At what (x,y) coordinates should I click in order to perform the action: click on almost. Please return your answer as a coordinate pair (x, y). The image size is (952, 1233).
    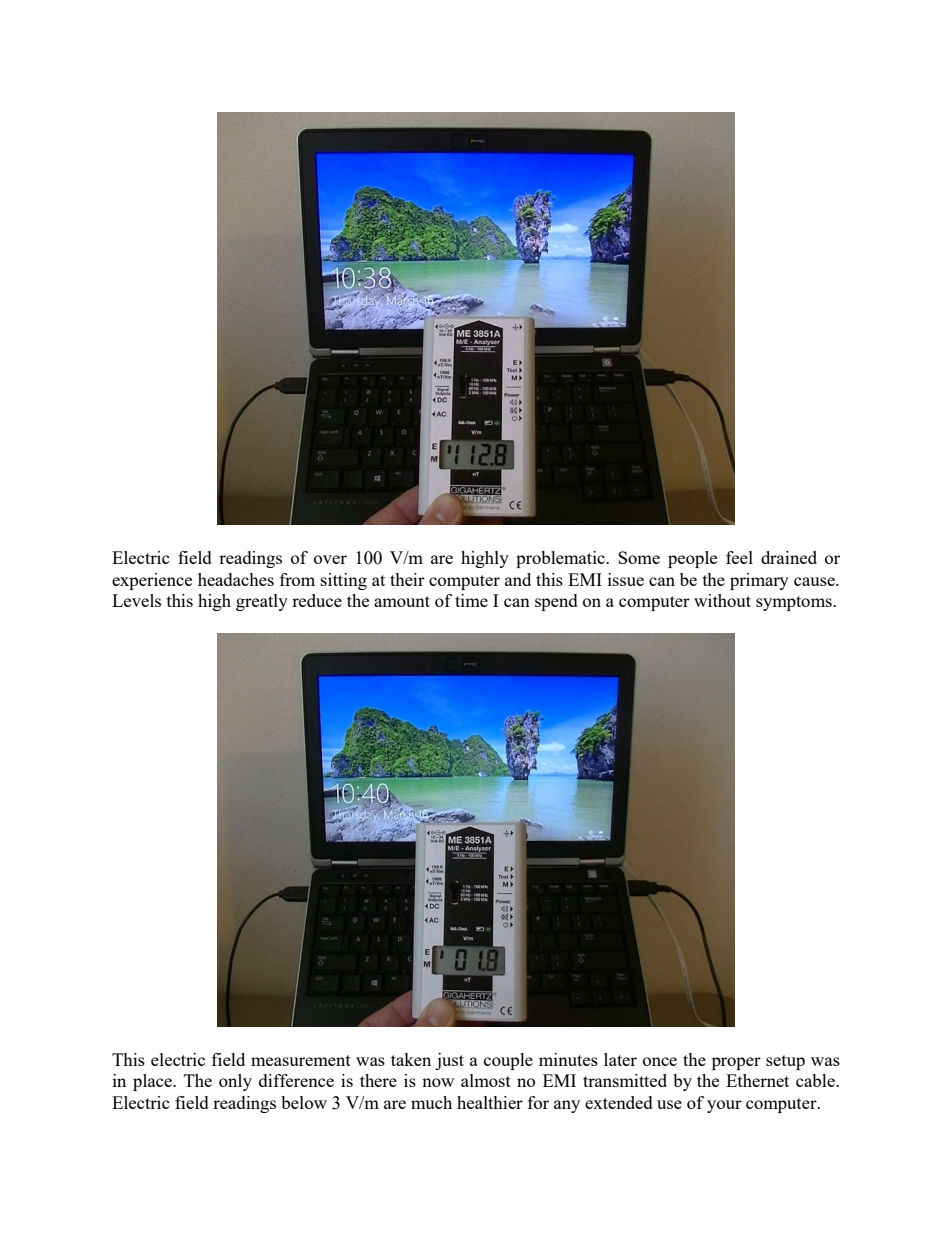
    Looking at the image, I should click on (486, 1080).
